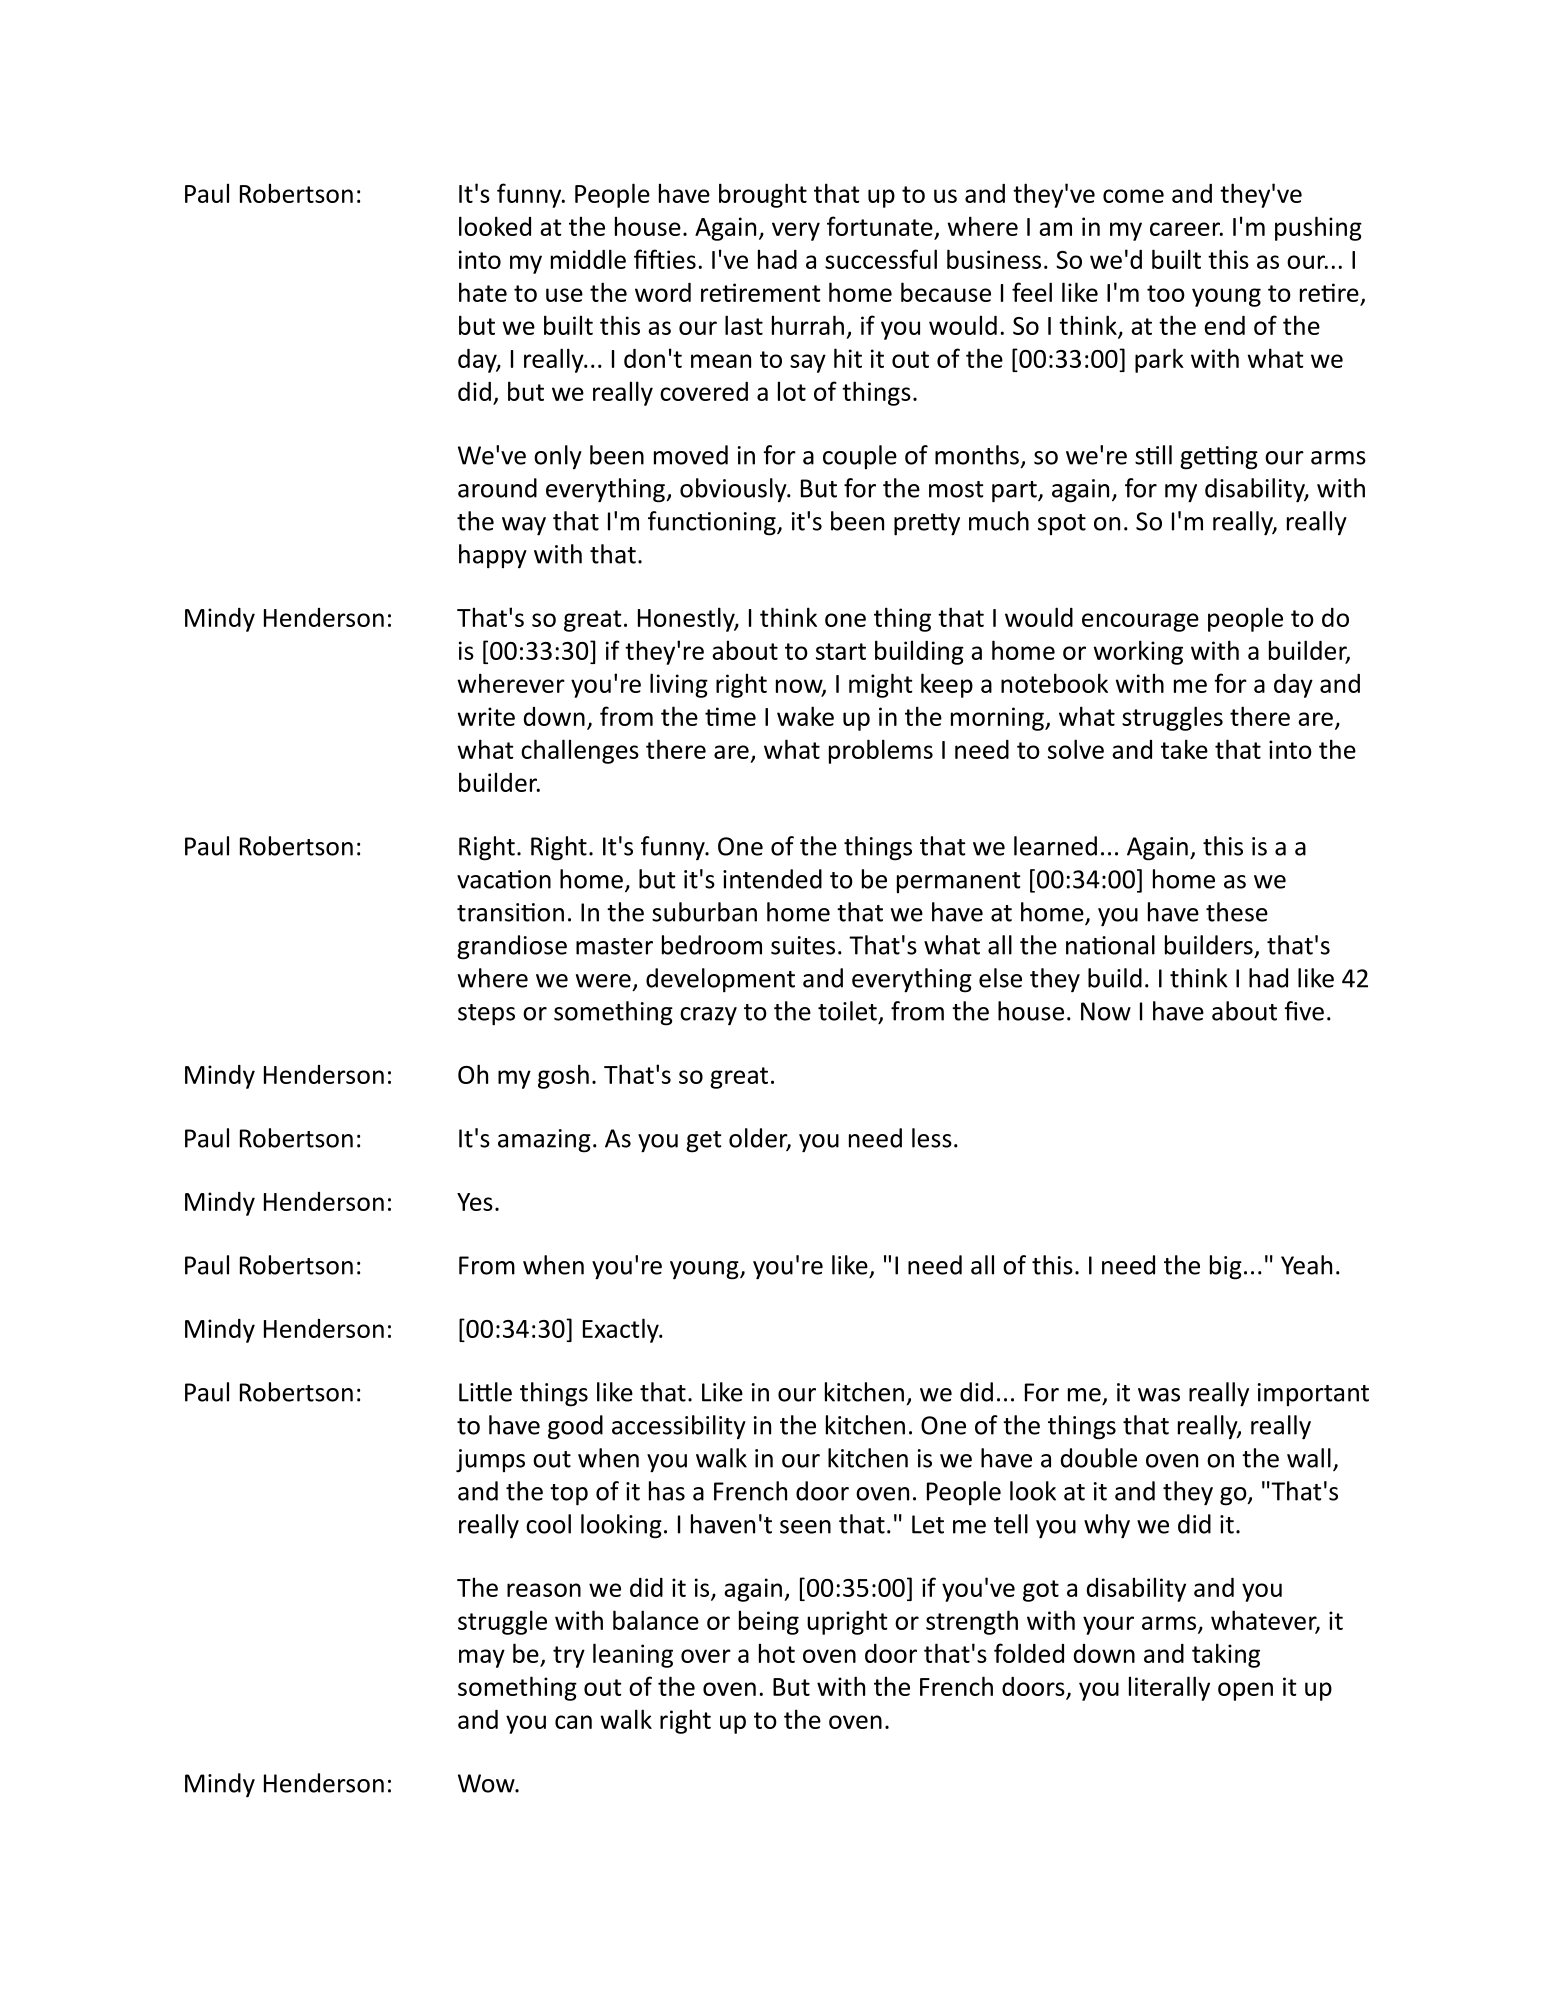 The image size is (1554, 2011). What do you see at coordinates (588, 259) in the screenshot?
I see `middle` at bounding box center [588, 259].
